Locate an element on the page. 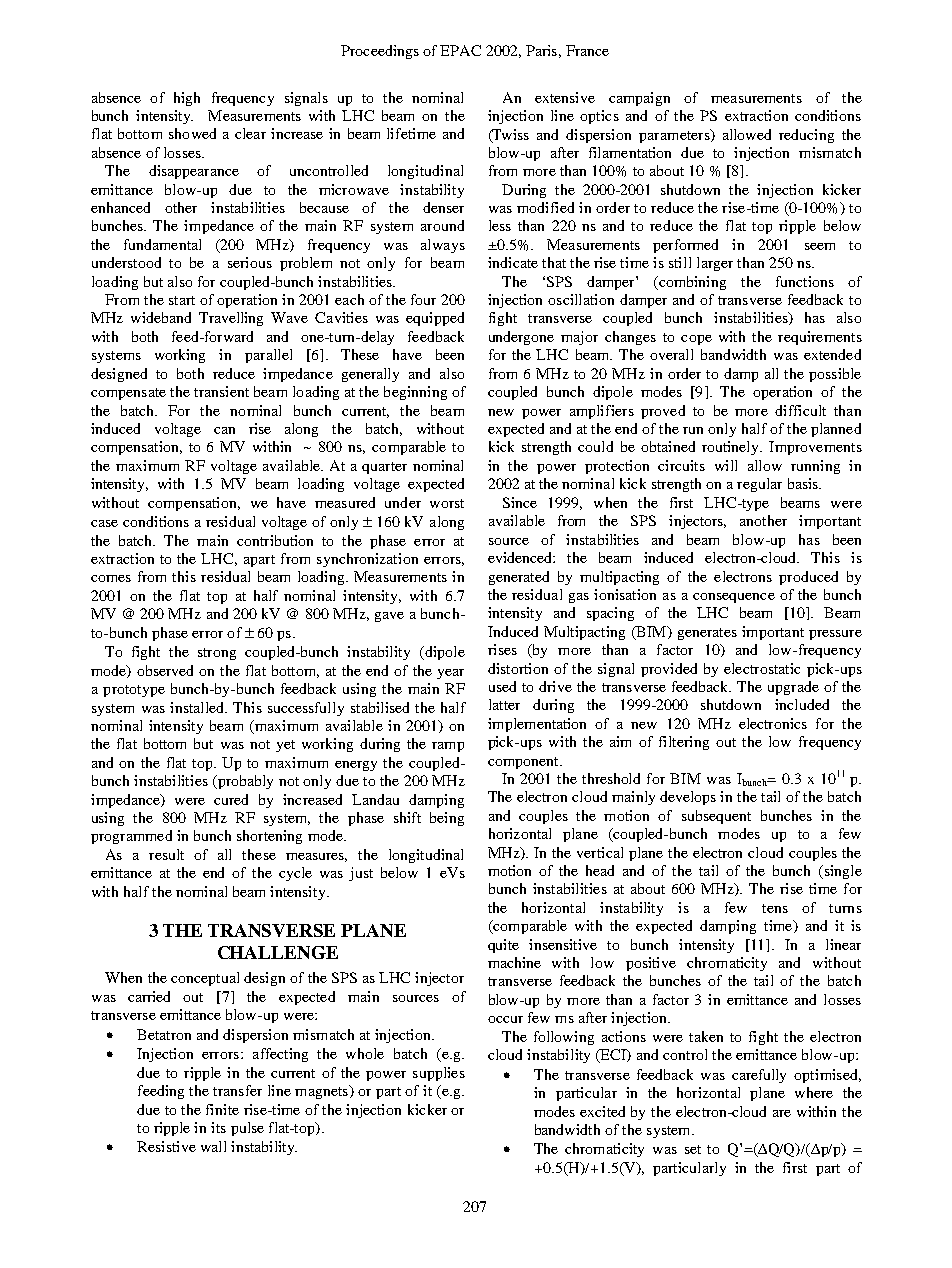 This document has width=952, height=1268. cope is located at coordinates (696, 340).
